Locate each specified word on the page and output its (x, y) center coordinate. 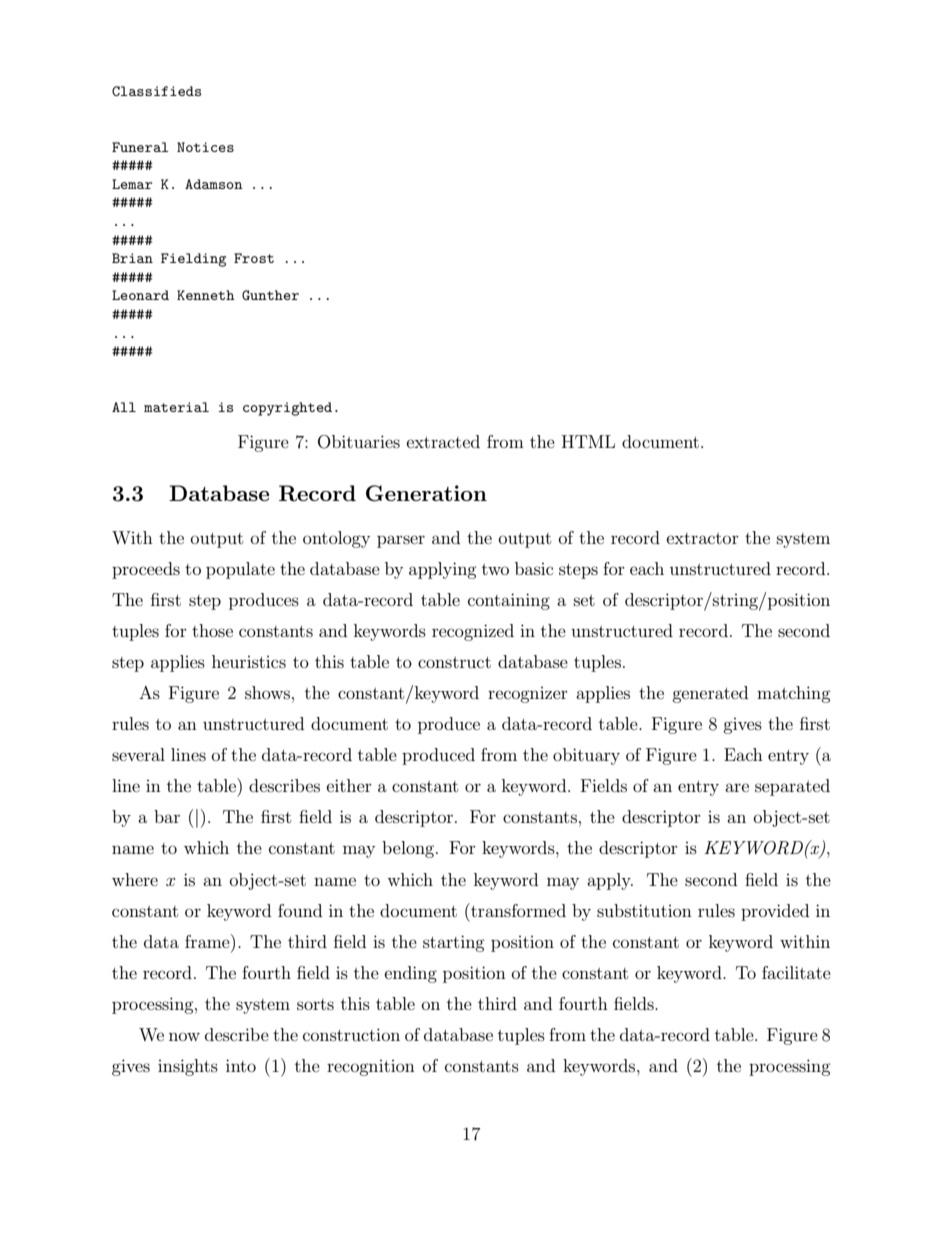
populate (240, 570)
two (495, 569)
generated (710, 694)
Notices (205, 147)
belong (409, 849)
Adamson (214, 184)
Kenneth (206, 295)
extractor (703, 538)
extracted (443, 441)
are (737, 787)
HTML (588, 441)
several (138, 754)
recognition (371, 1068)
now (184, 1036)
